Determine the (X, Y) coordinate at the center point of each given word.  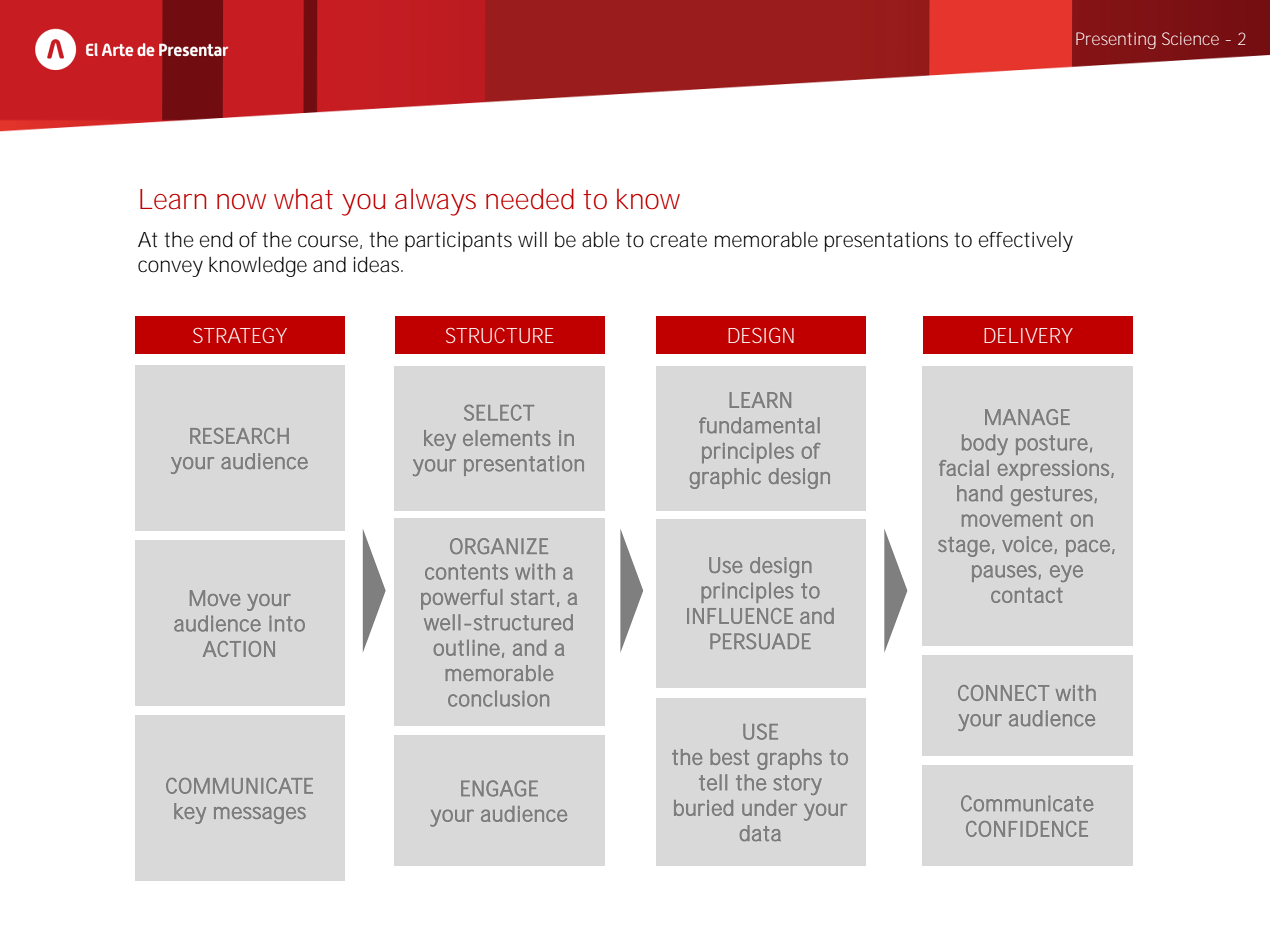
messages (260, 815)
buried (703, 808)
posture (1052, 445)
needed (530, 199)
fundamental (759, 425)
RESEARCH (239, 436)
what (303, 199)
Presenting (1116, 40)
